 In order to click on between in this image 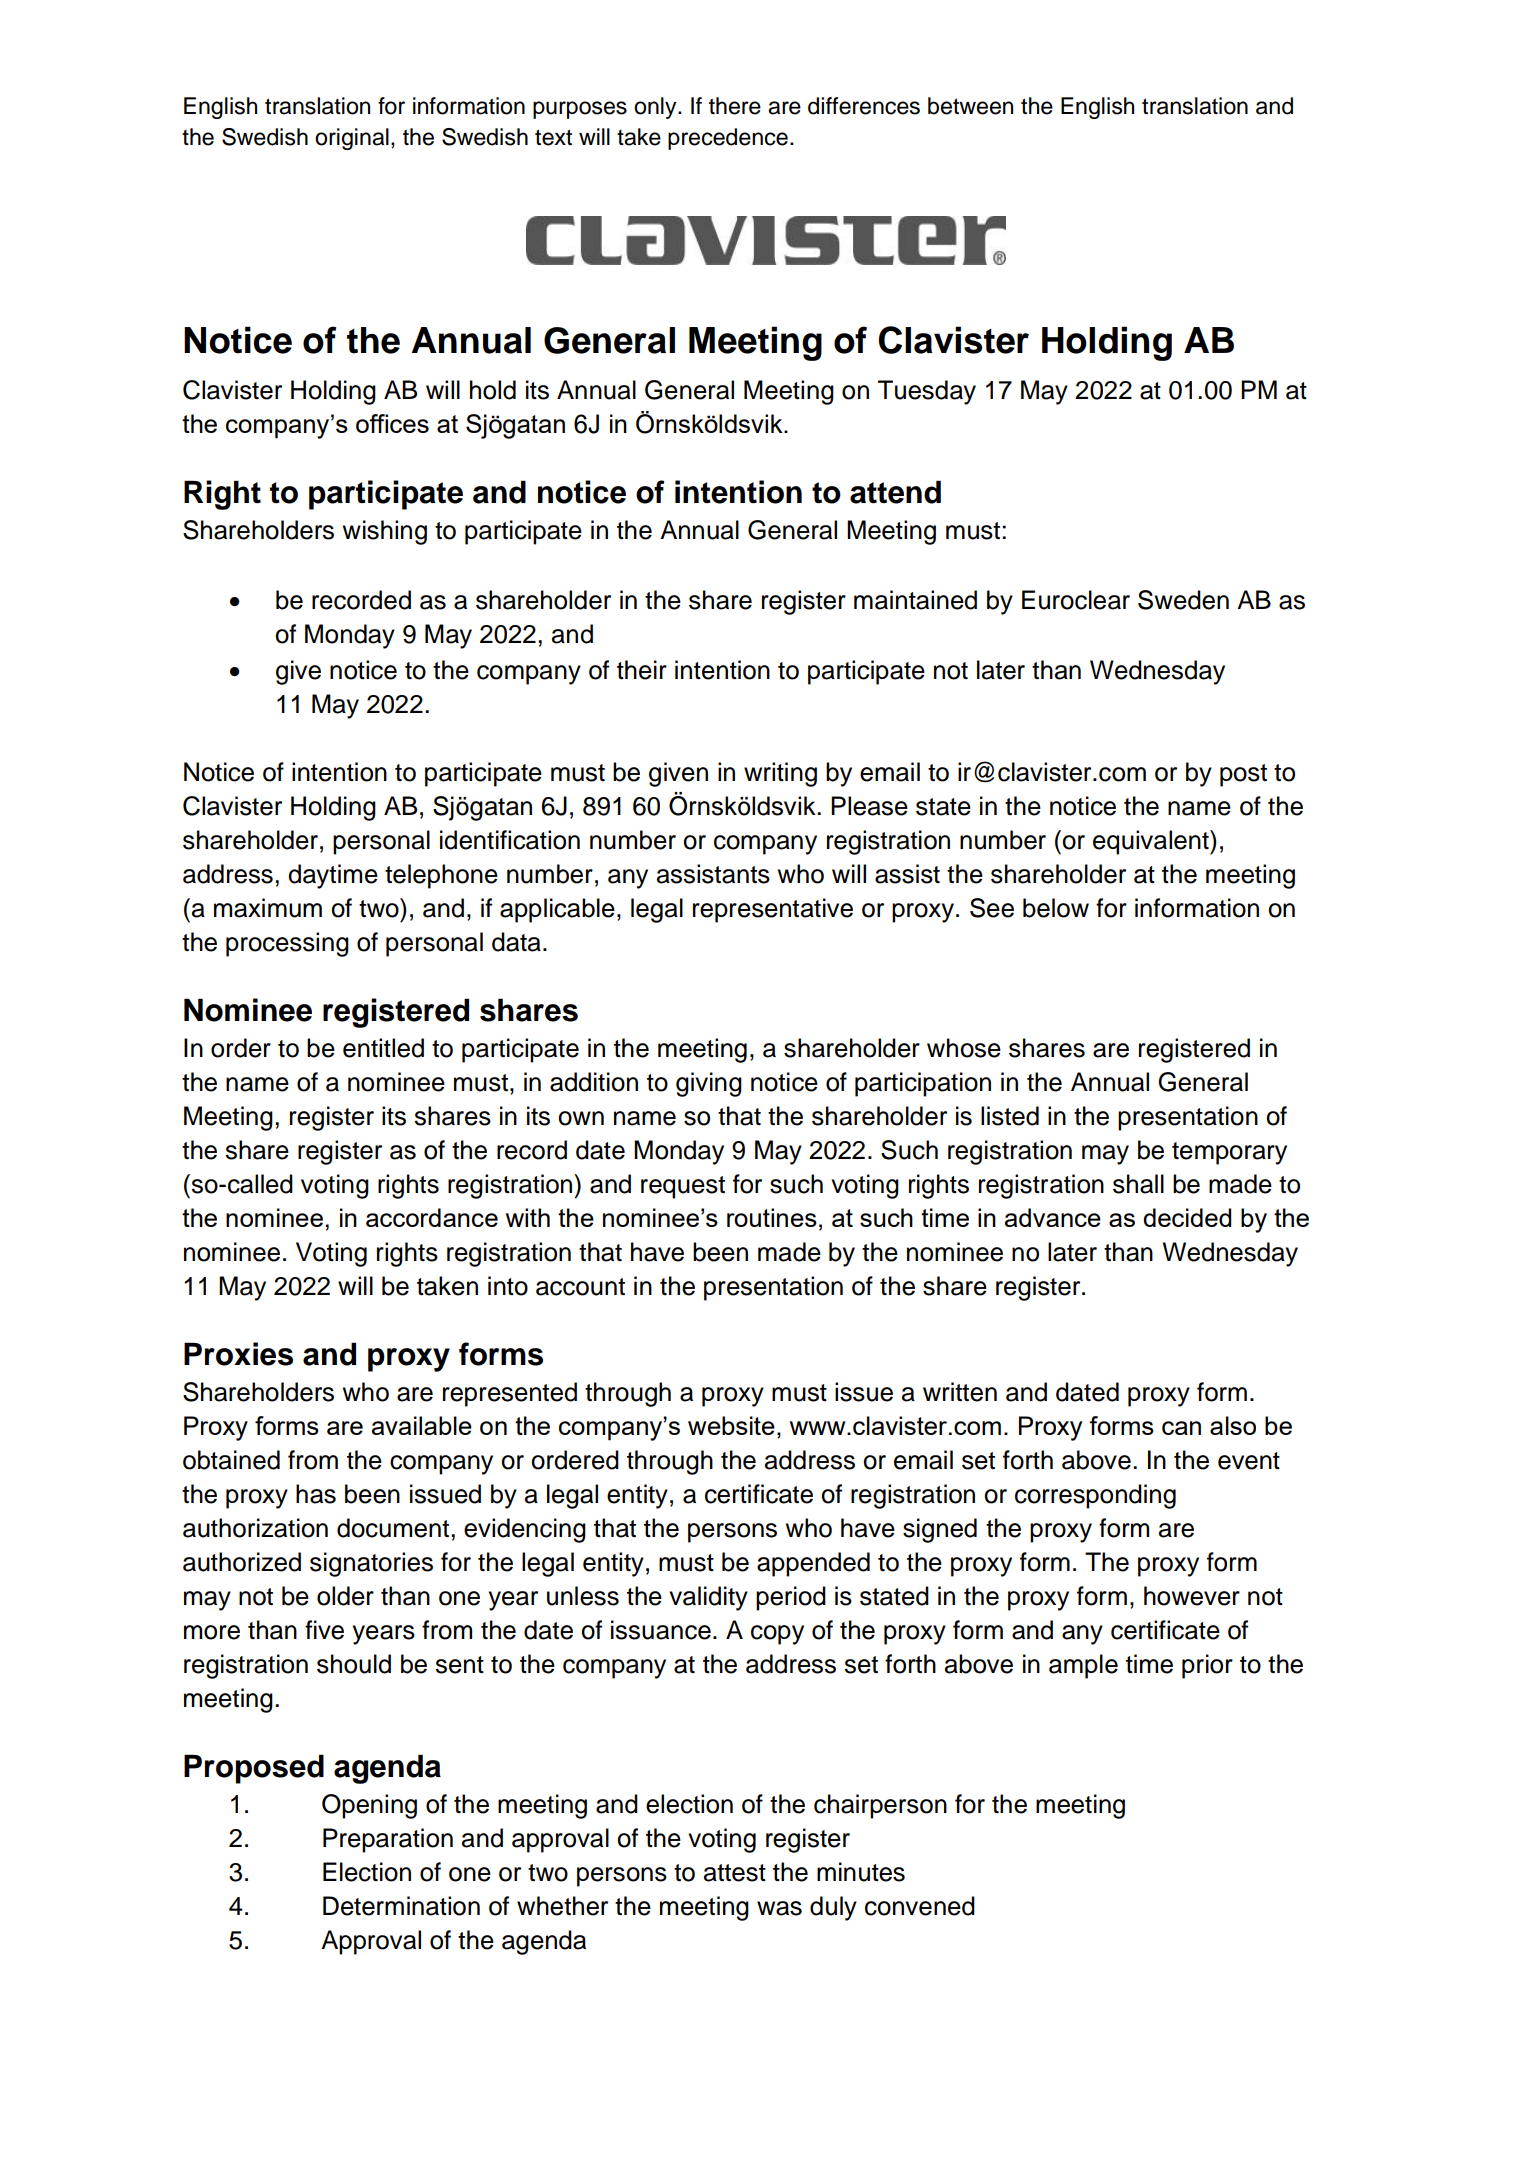, I will do `click(970, 106)`.
